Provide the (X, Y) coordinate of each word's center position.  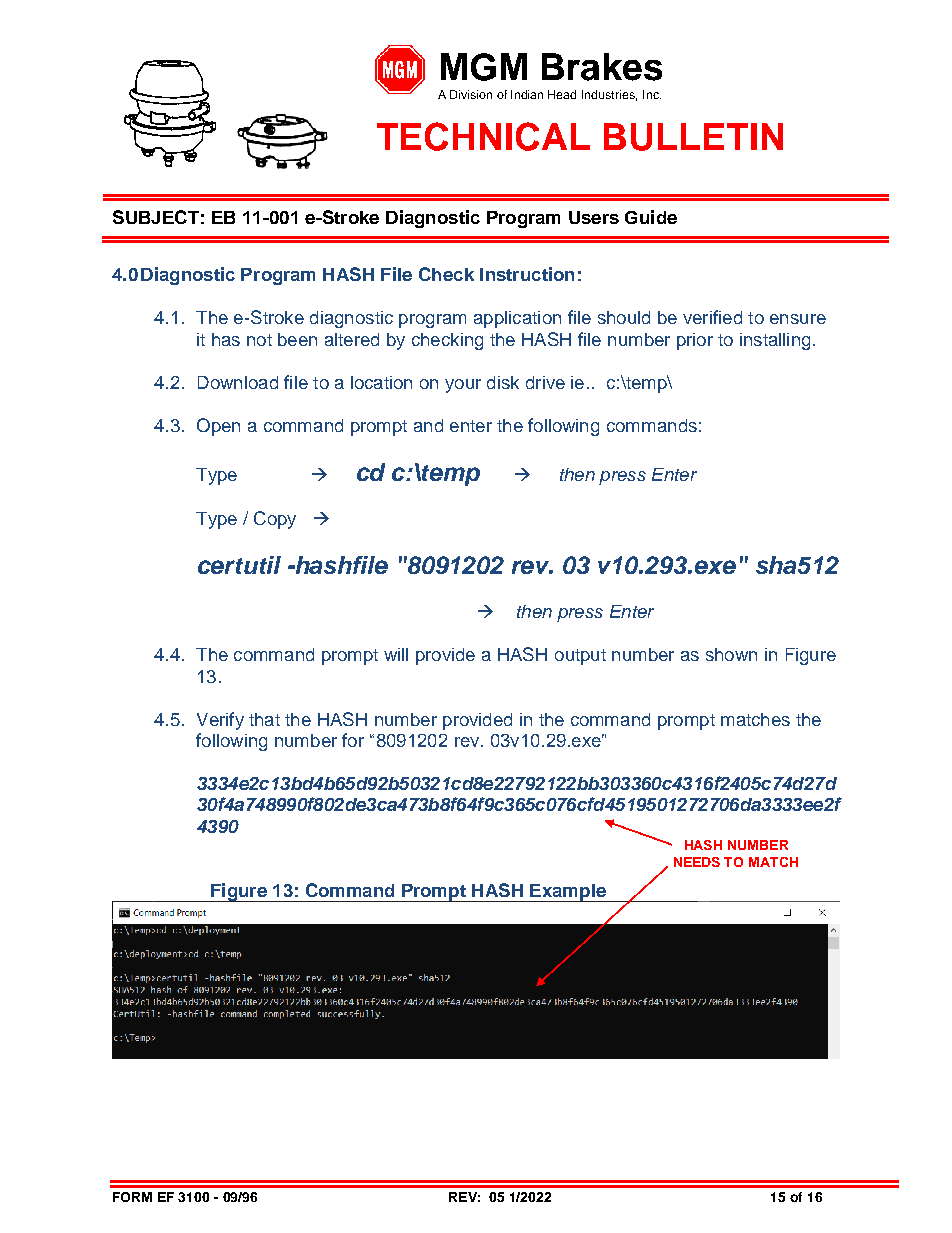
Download (238, 382)
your (463, 386)
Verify (220, 721)
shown (731, 654)
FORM (132, 1197)
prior (695, 341)
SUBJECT (156, 217)
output (580, 657)
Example (568, 893)
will (396, 654)
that (264, 719)
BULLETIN (693, 137)
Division (471, 94)
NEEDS (697, 862)
